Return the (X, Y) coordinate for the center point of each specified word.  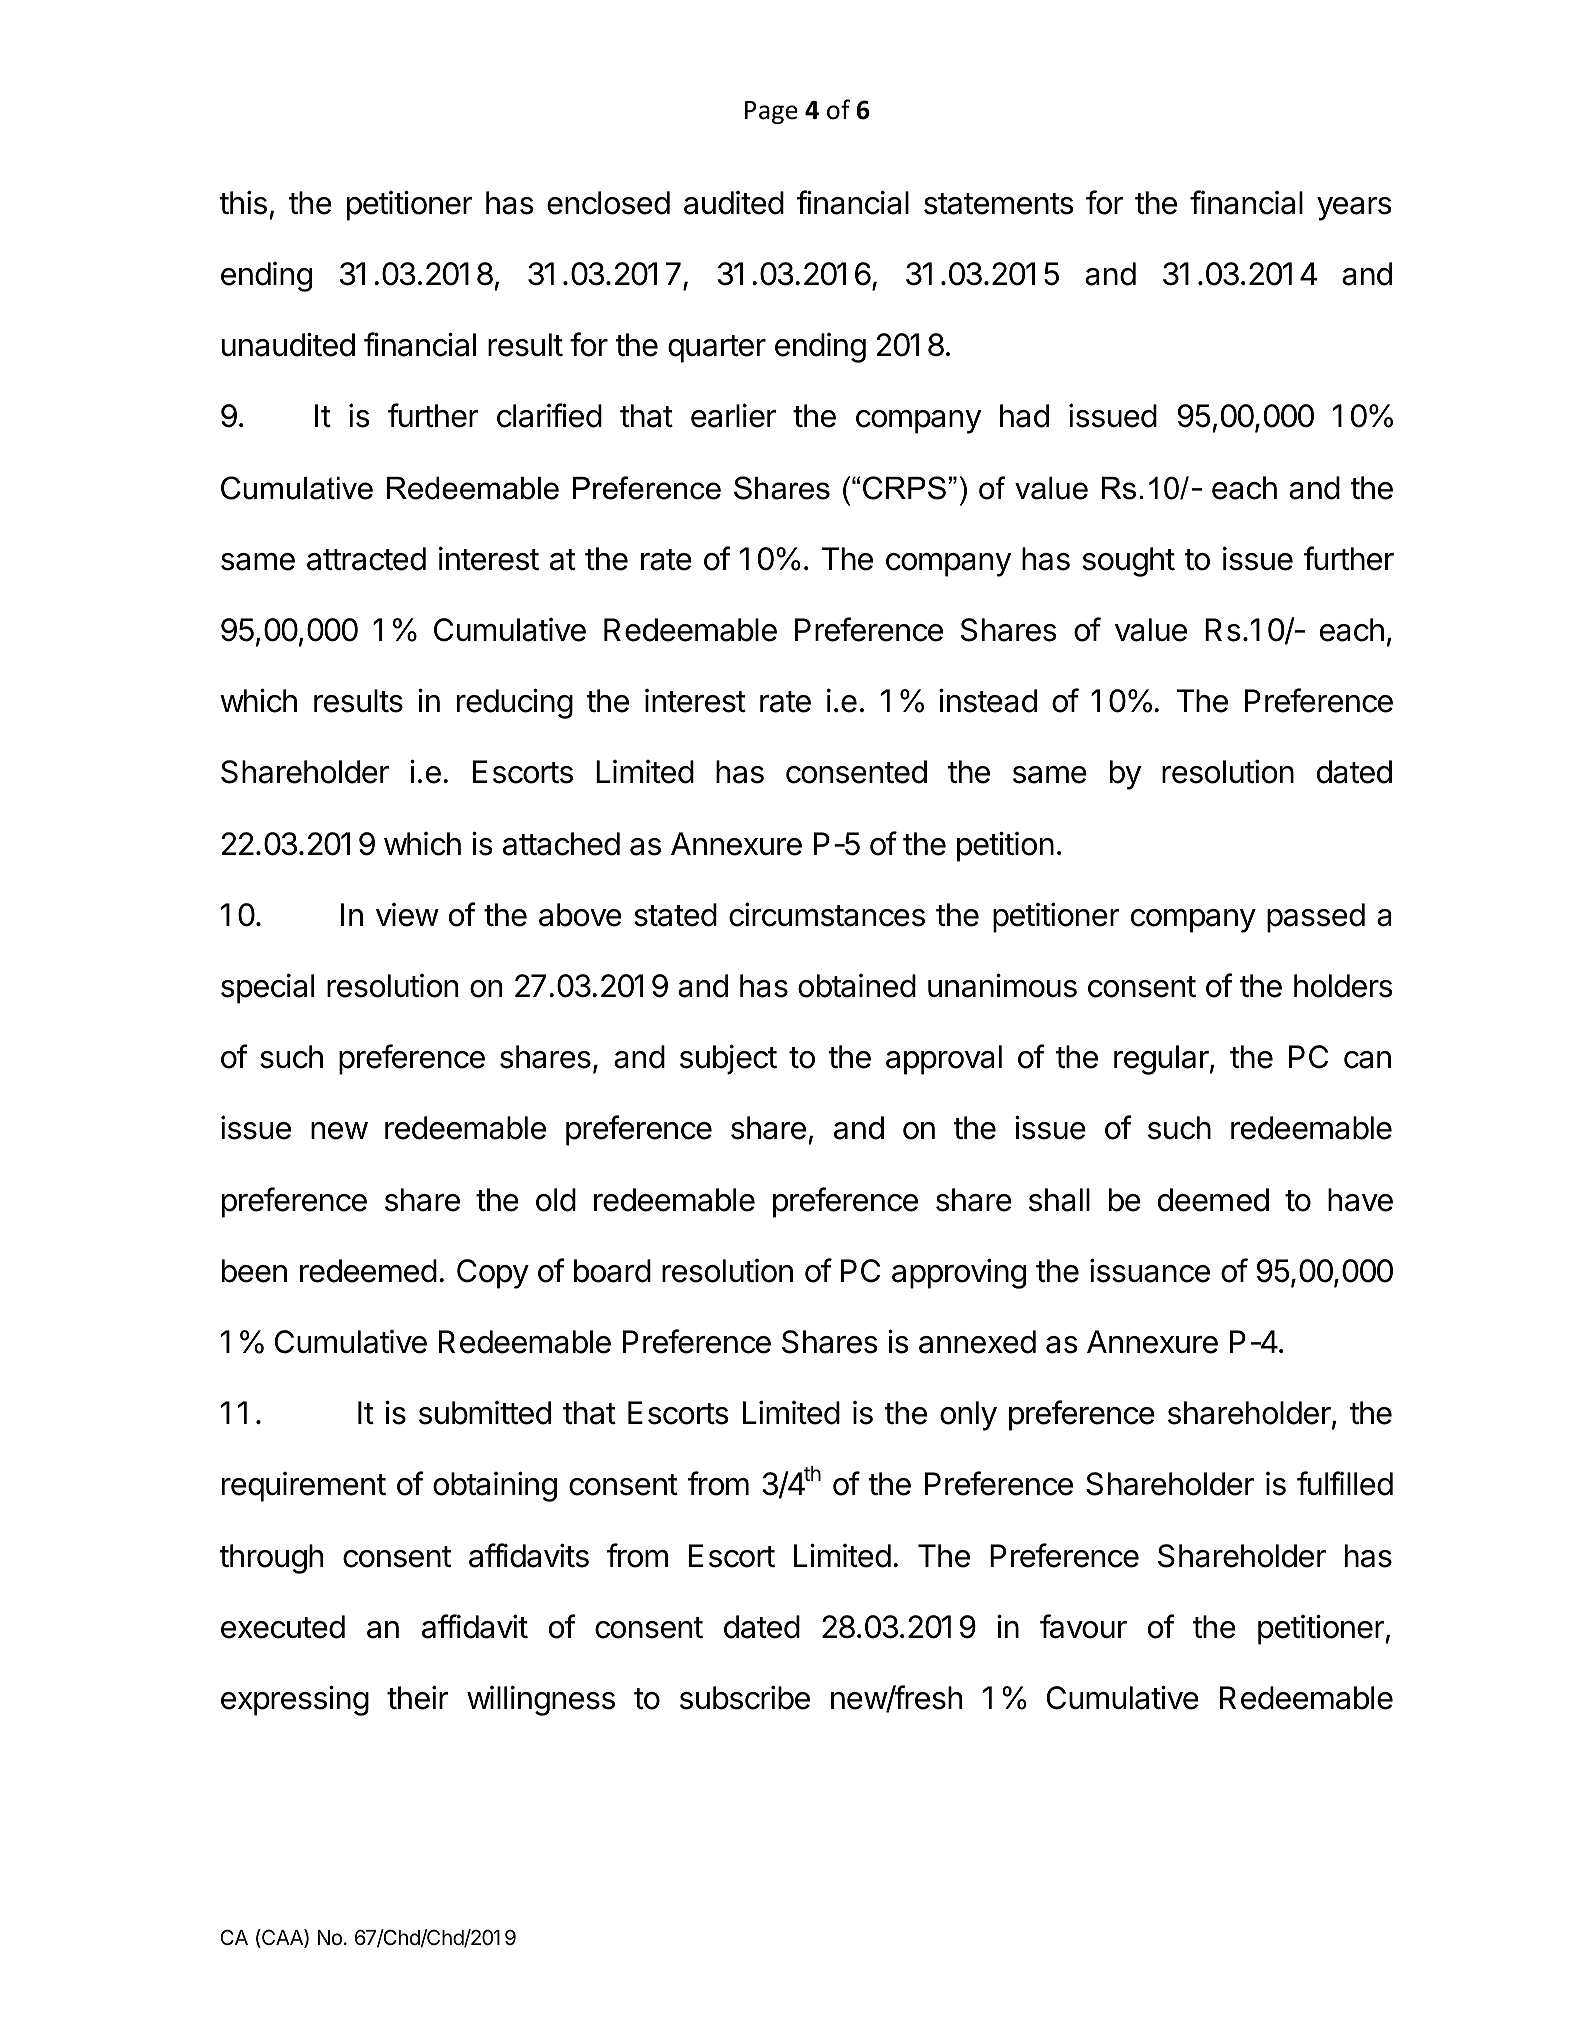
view (407, 915)
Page (771, 112)
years (1354, 209)
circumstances (827, 914)
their (418, 1697)
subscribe (745, 1697)
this (243, 202)
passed (1316, 918)
